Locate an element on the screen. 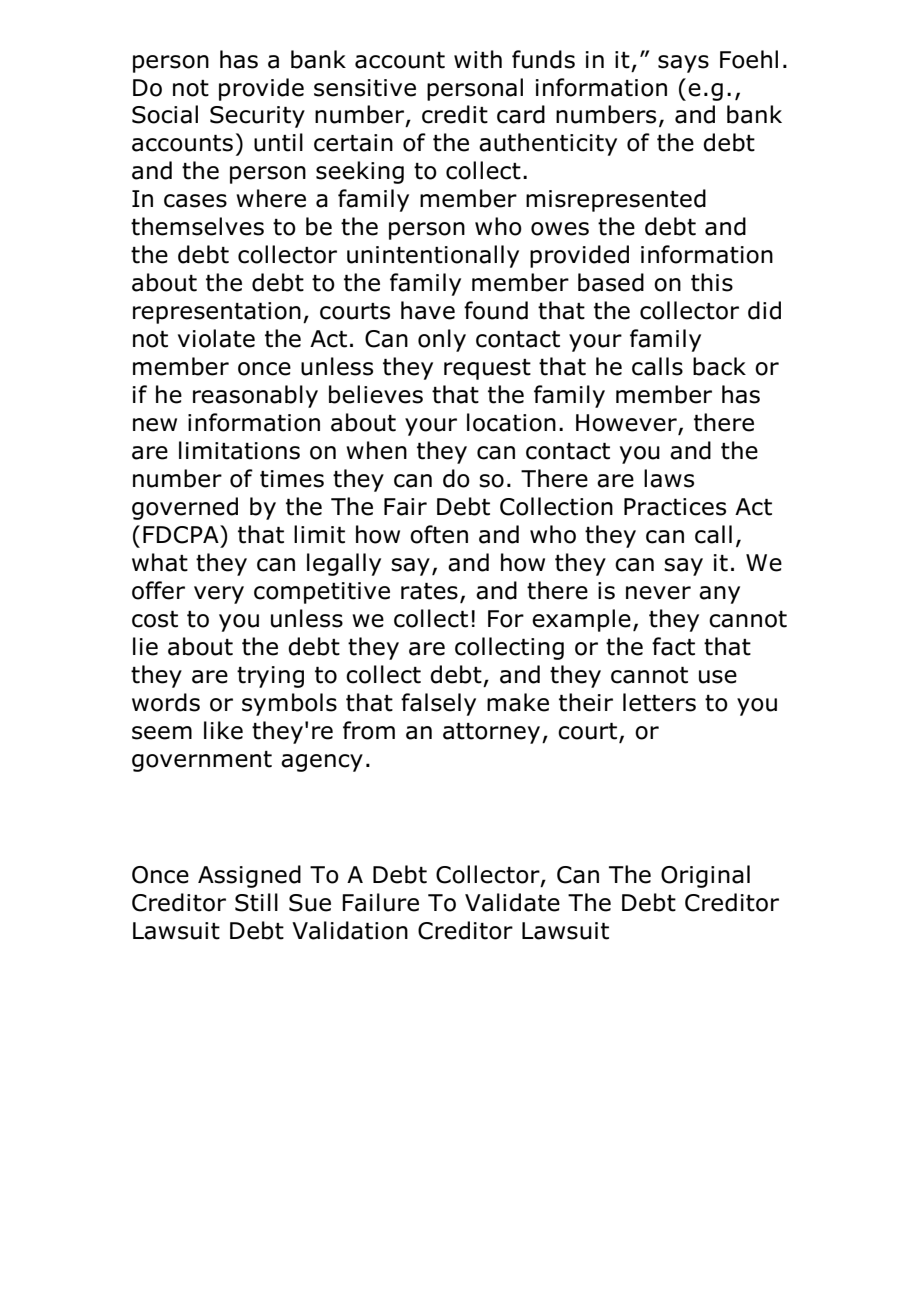  Validate is located at coordinates (512, 902).
